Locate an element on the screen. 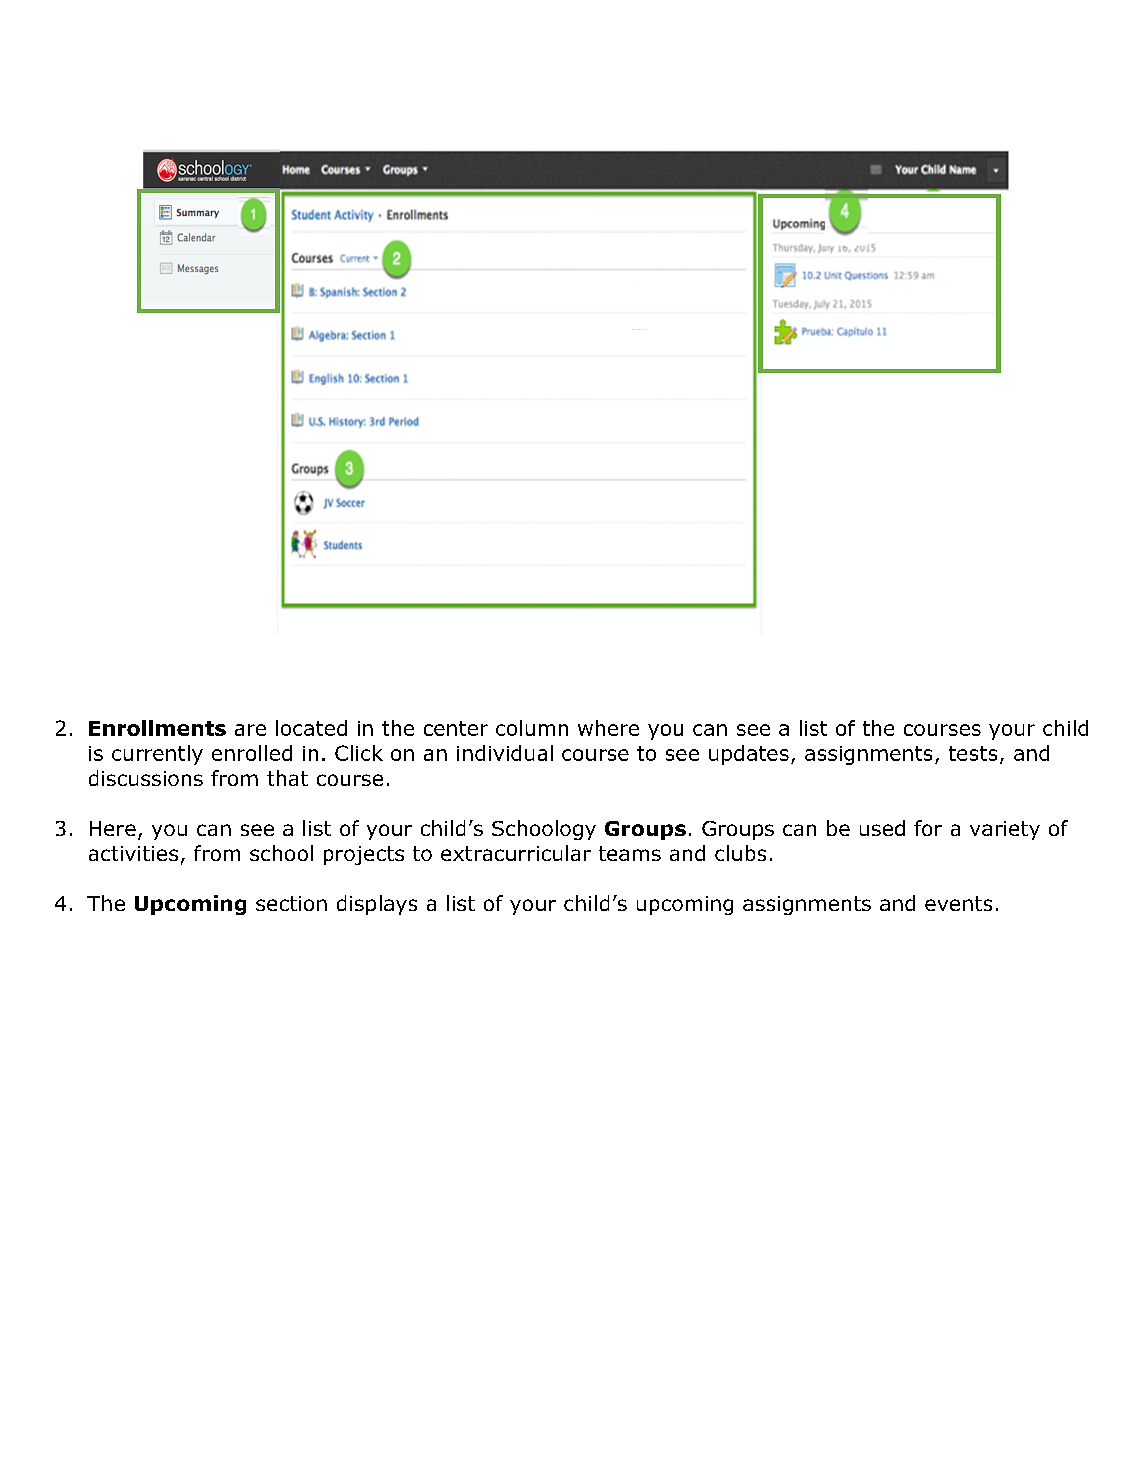 The image size is (1145, 1482). used is located at coordinates (882, 828).
